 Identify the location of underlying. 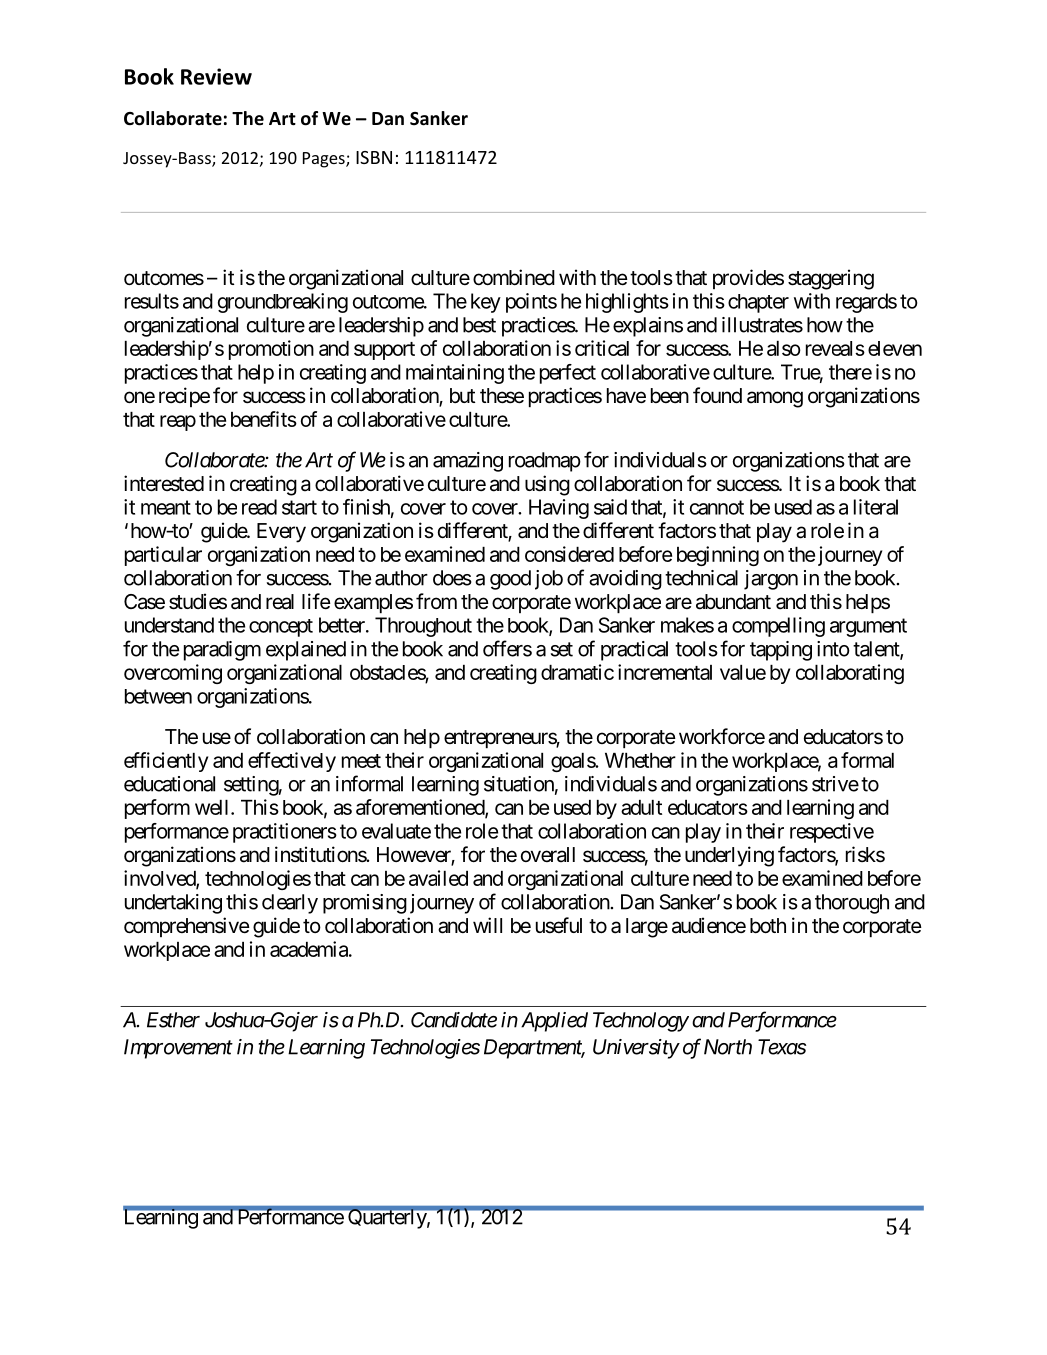
(729, 856).
